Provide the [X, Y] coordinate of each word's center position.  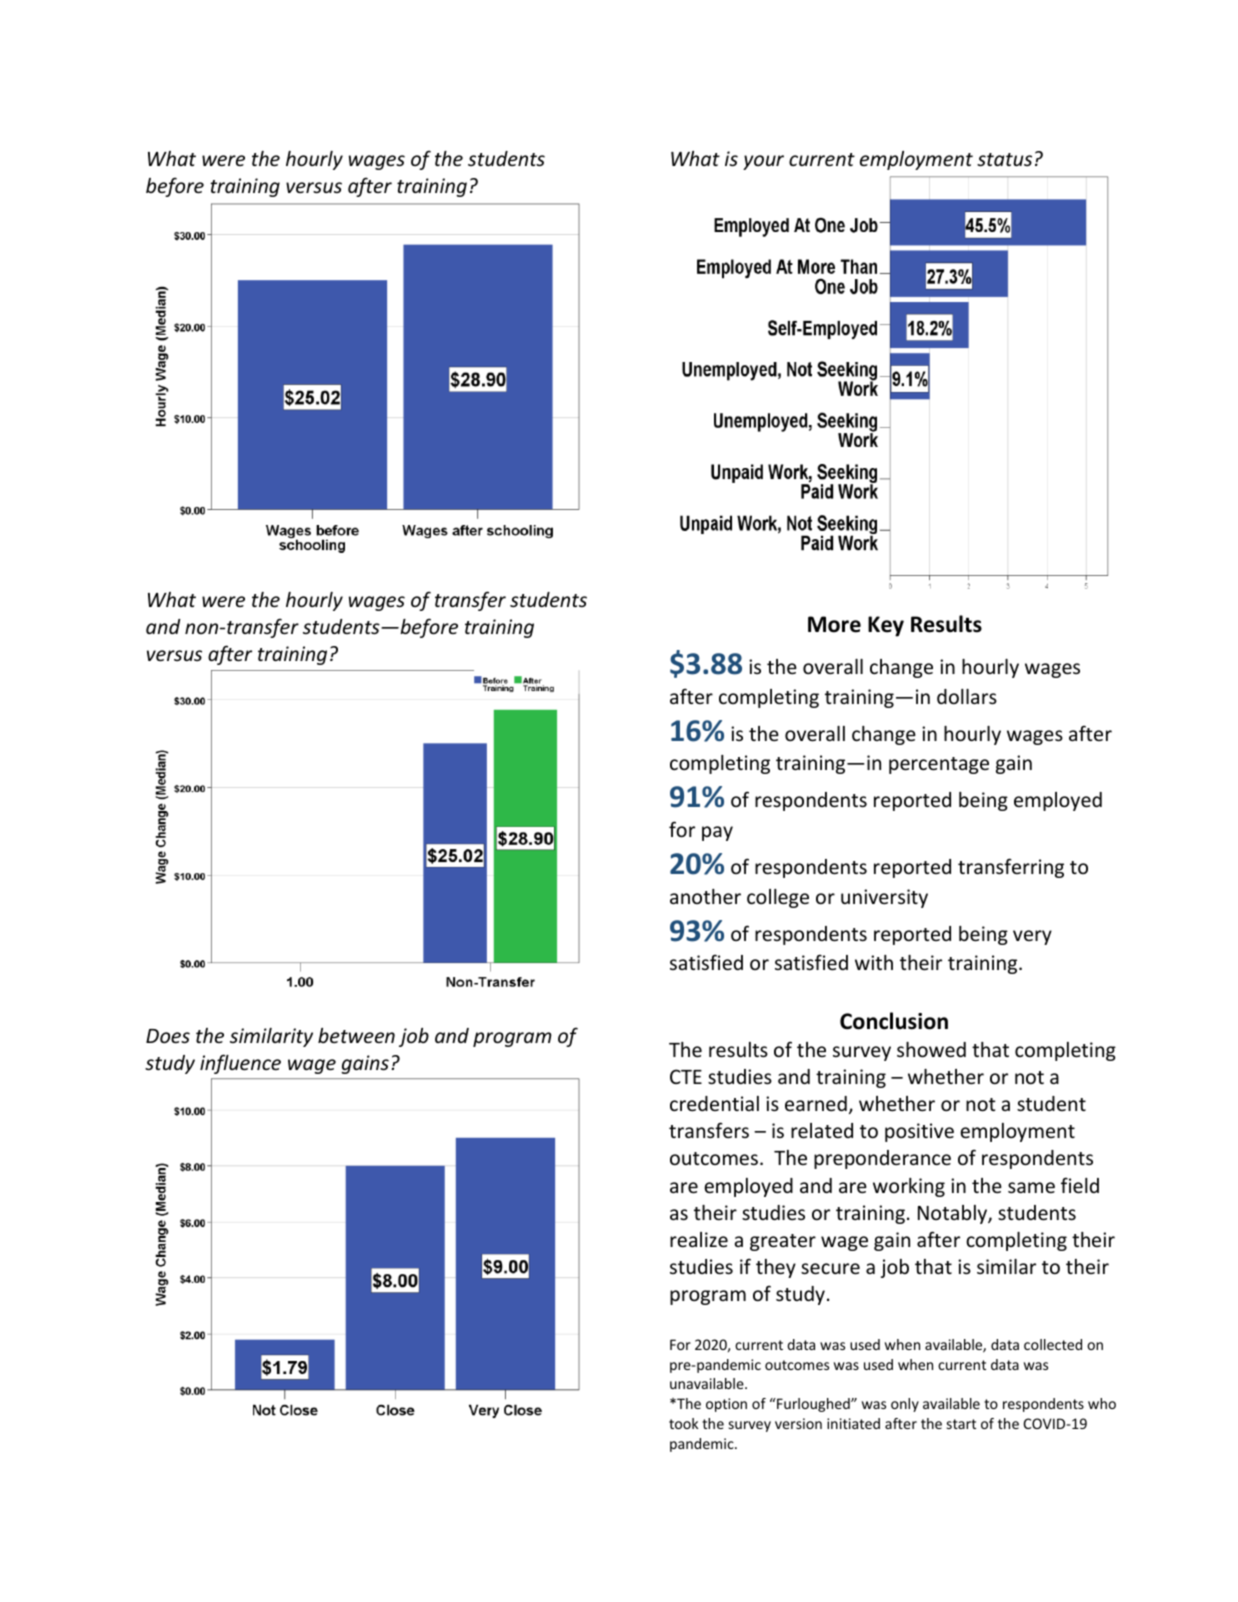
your [763, 162]
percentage [939, 765]
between [356, 1035]
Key [886, 626]
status [1004, 159]
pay [717, 833]
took [683, 1423]
